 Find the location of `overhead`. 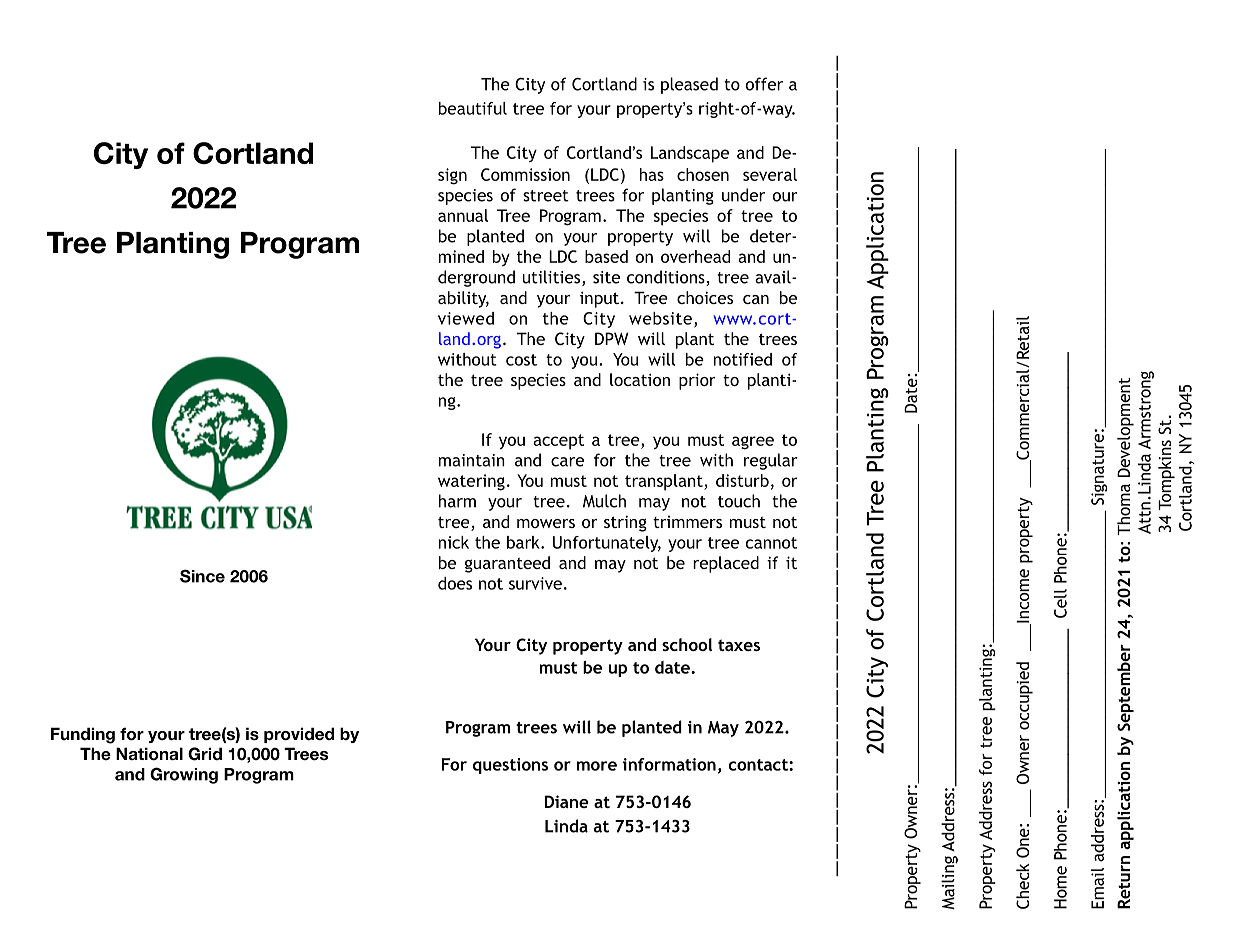

overhead is located at coordinates (695, 256).
